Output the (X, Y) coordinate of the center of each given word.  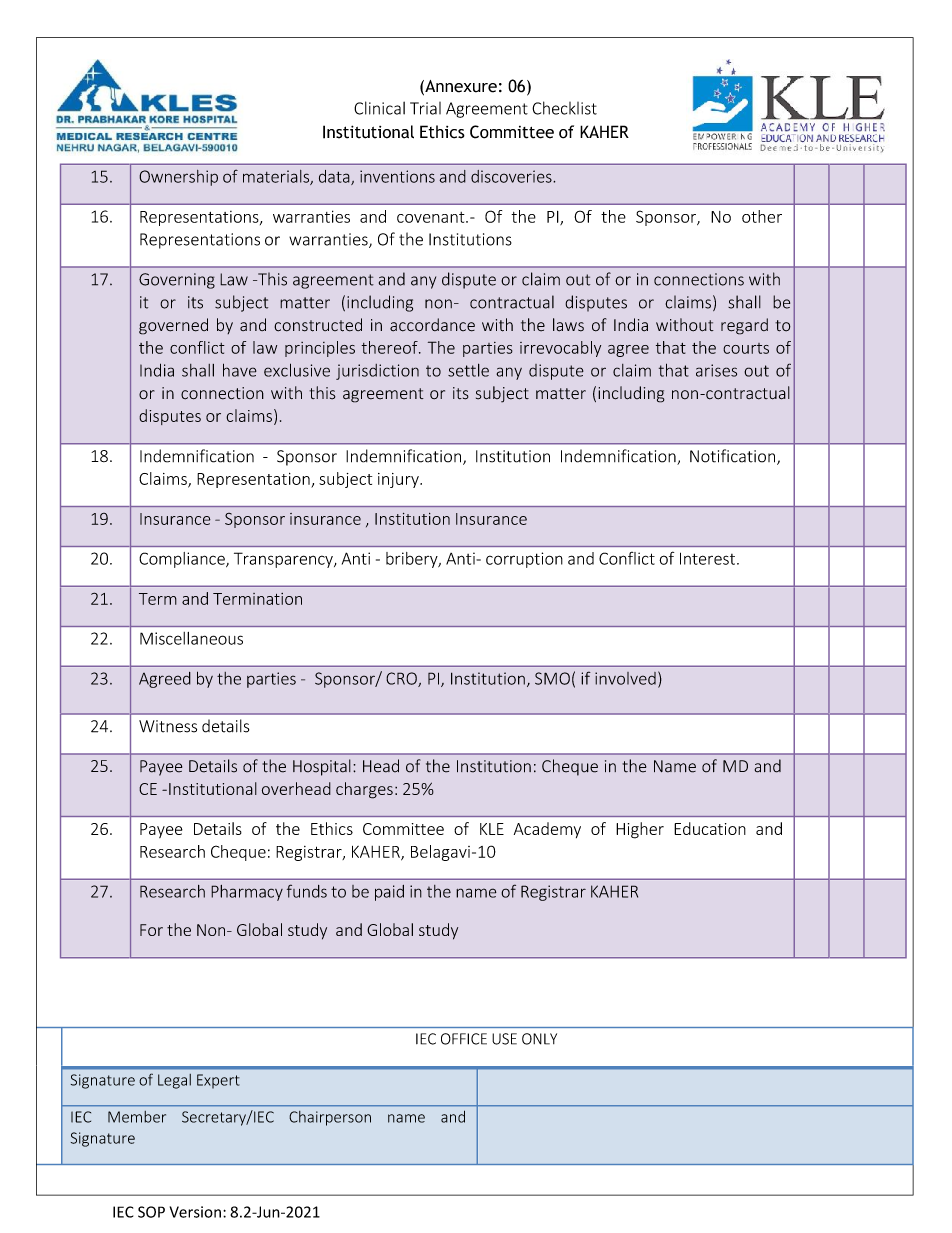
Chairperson (330, 1118)
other (762, 216)
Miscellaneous (191, 638)
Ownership (178, 178)
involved (625, 678)
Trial (425, 108)
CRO (402, 679)
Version (195, 1212)
